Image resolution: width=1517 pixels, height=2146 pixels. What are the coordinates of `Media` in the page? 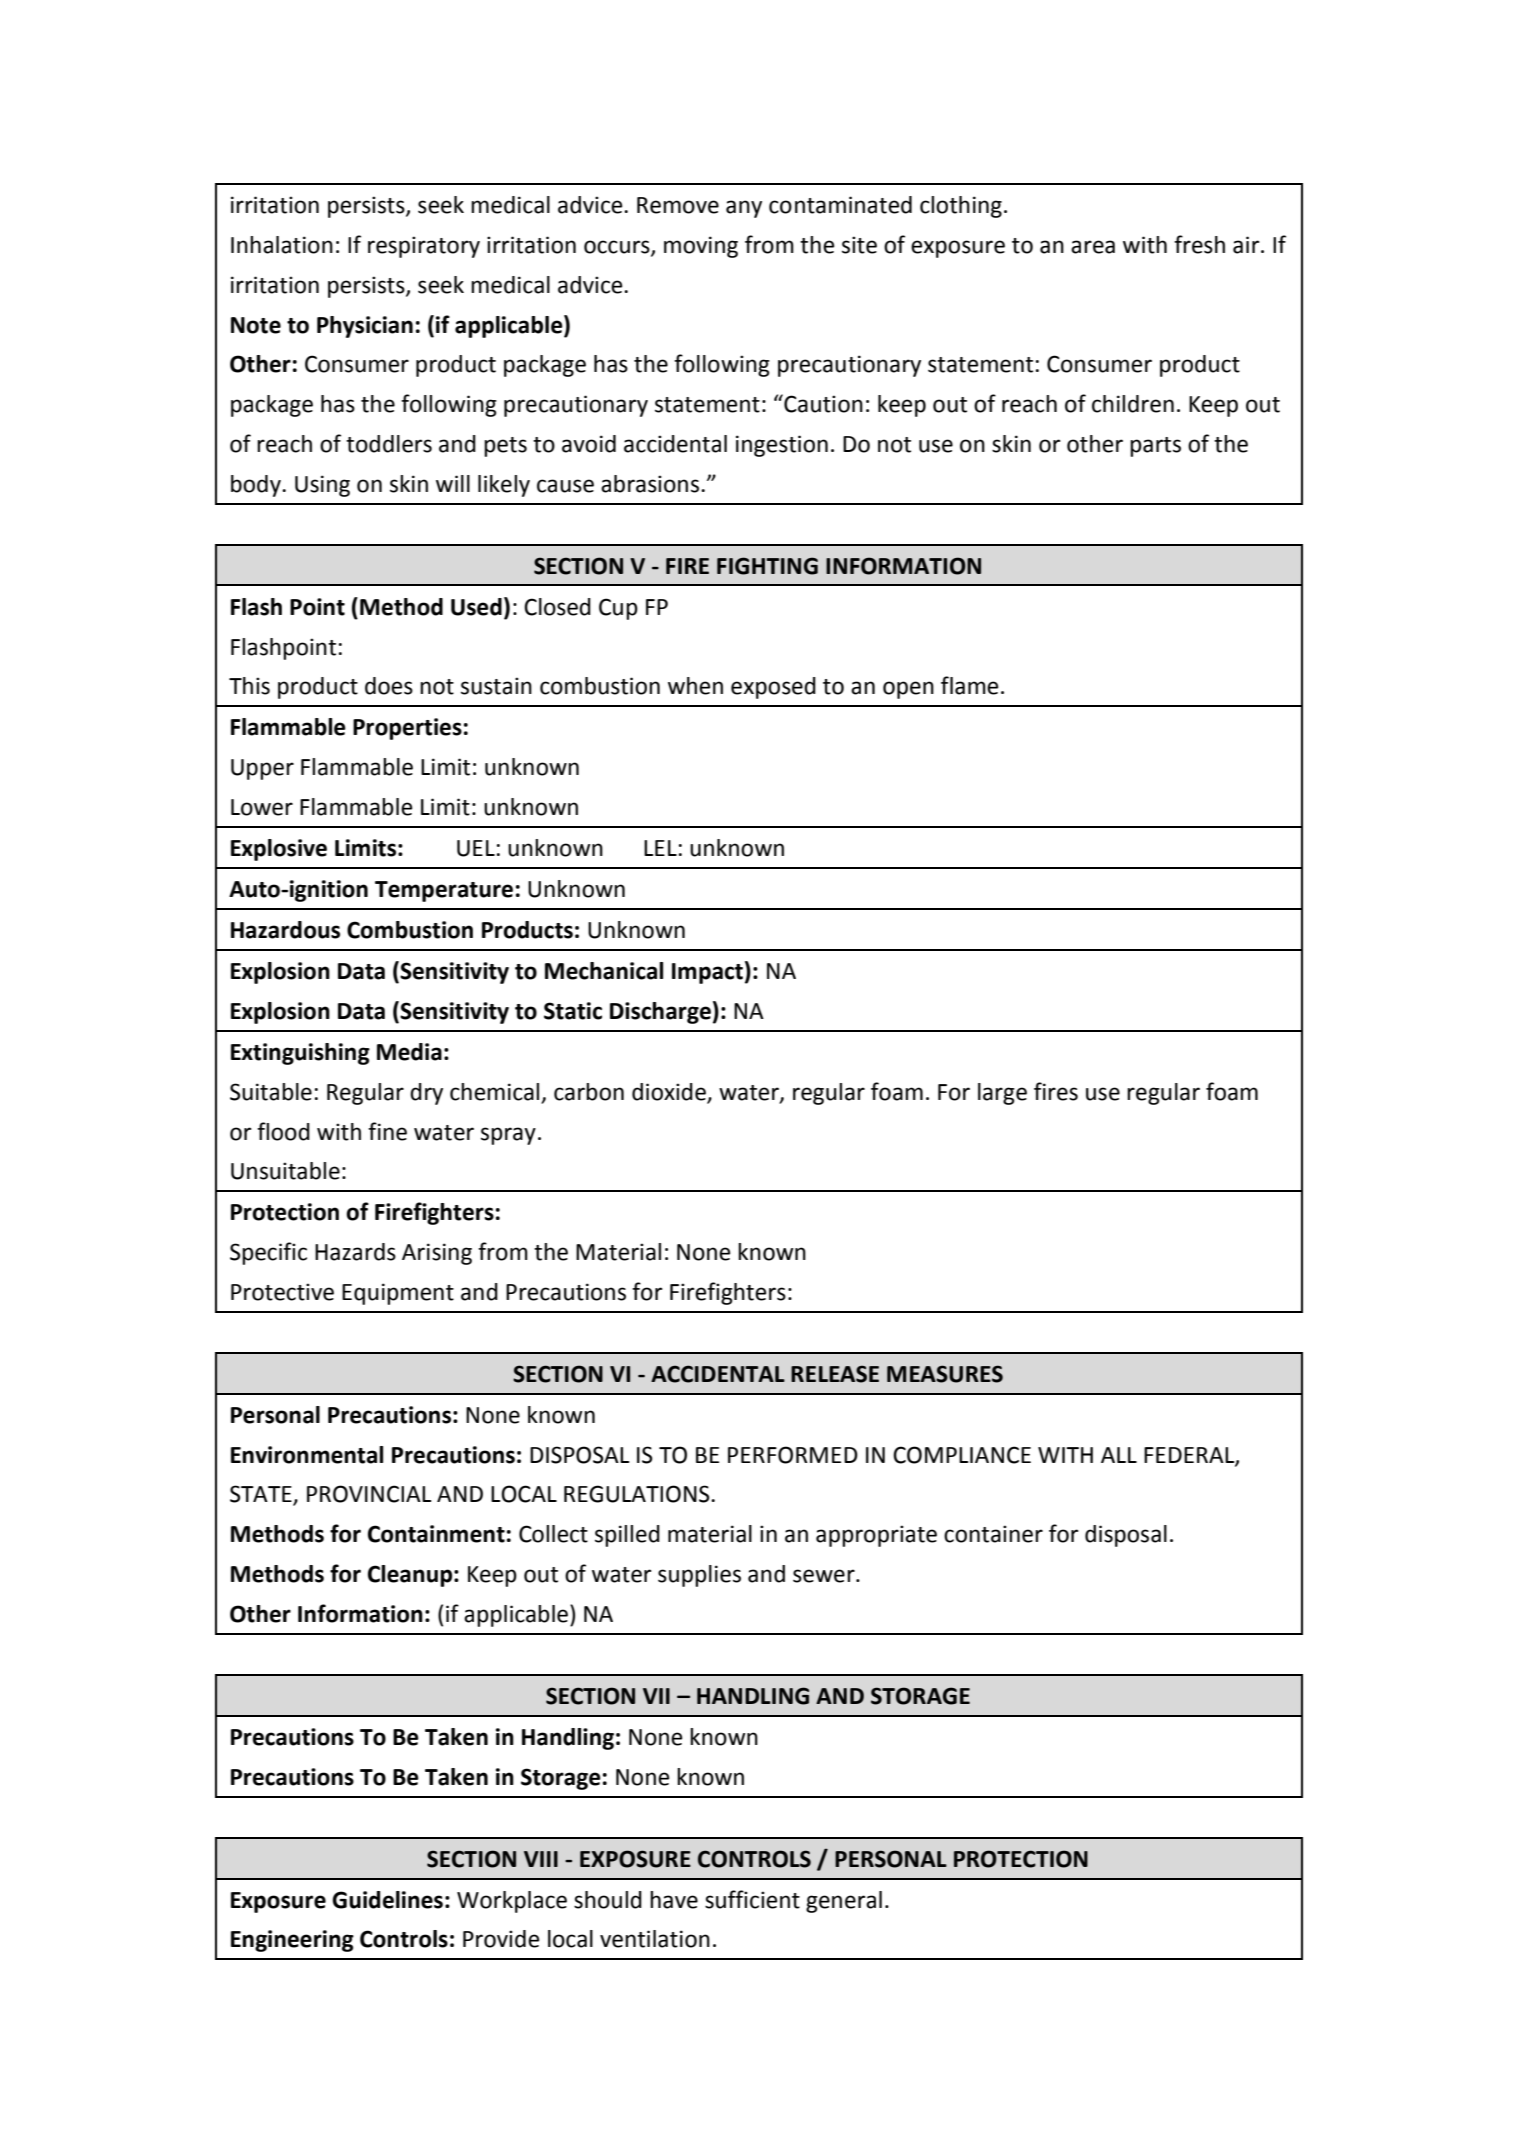 It's located at (409, 1052).
